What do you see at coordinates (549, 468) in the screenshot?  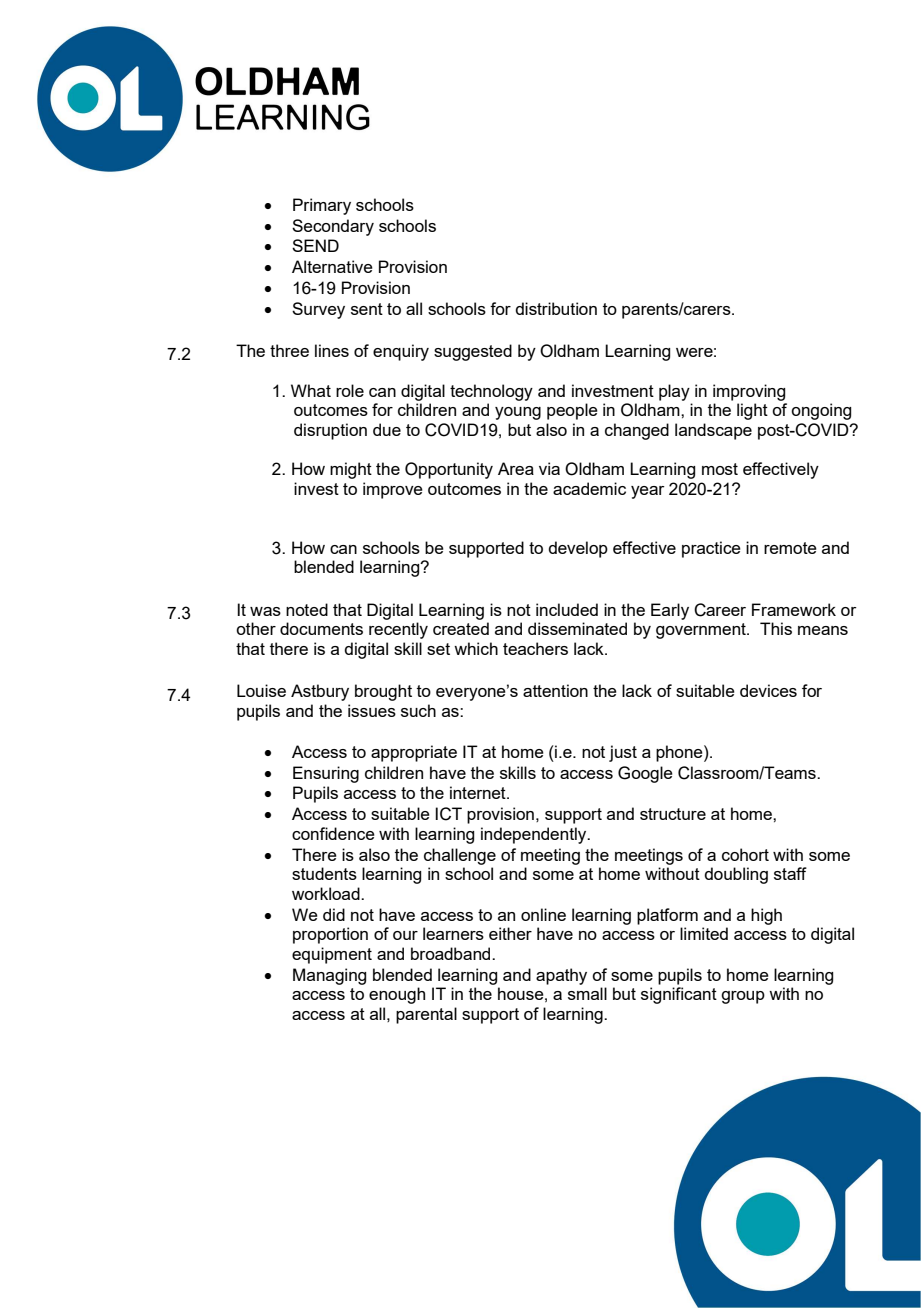 I see `via` at bounding box center [549, 468].
